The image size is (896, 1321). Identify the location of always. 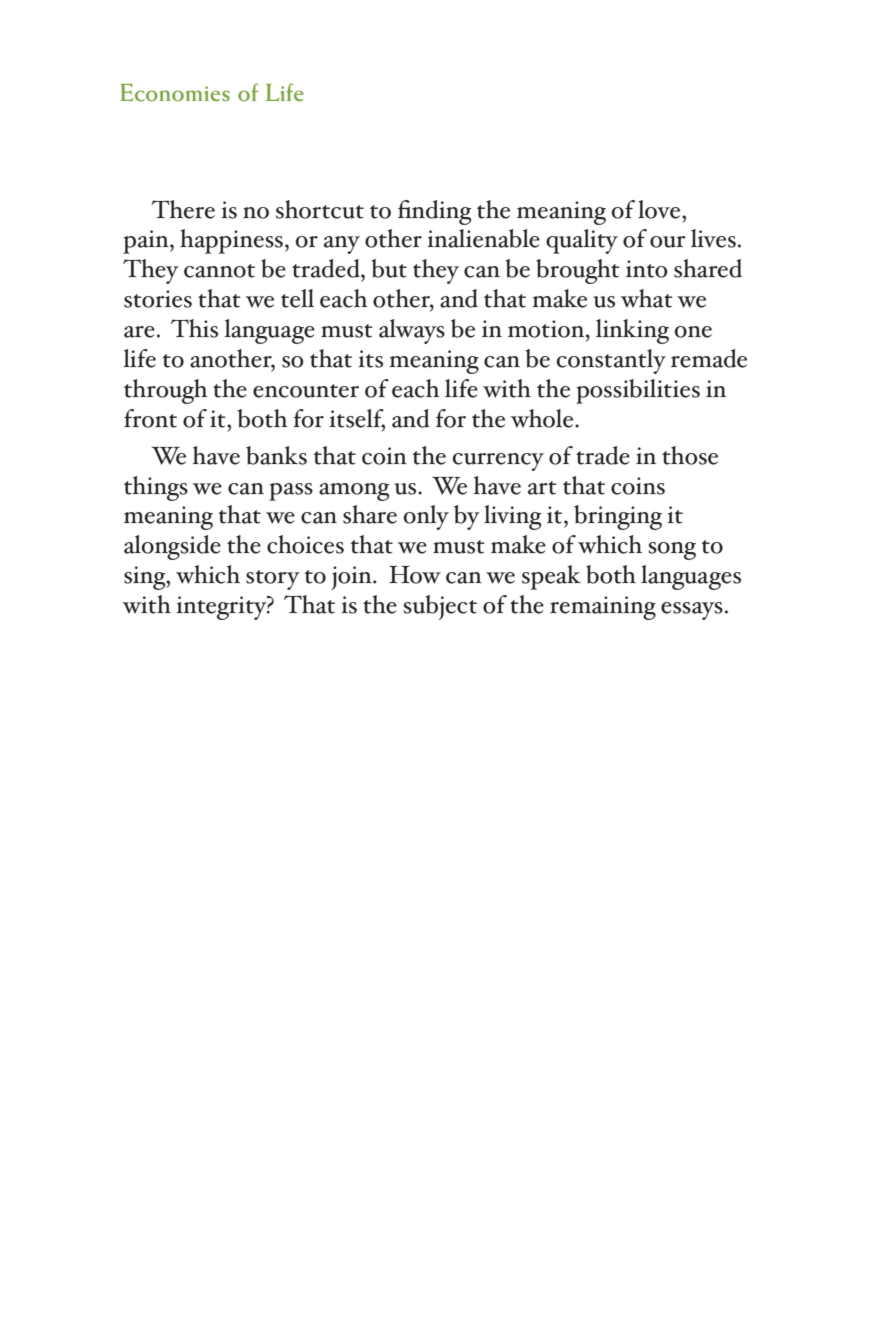
(412, 331).
